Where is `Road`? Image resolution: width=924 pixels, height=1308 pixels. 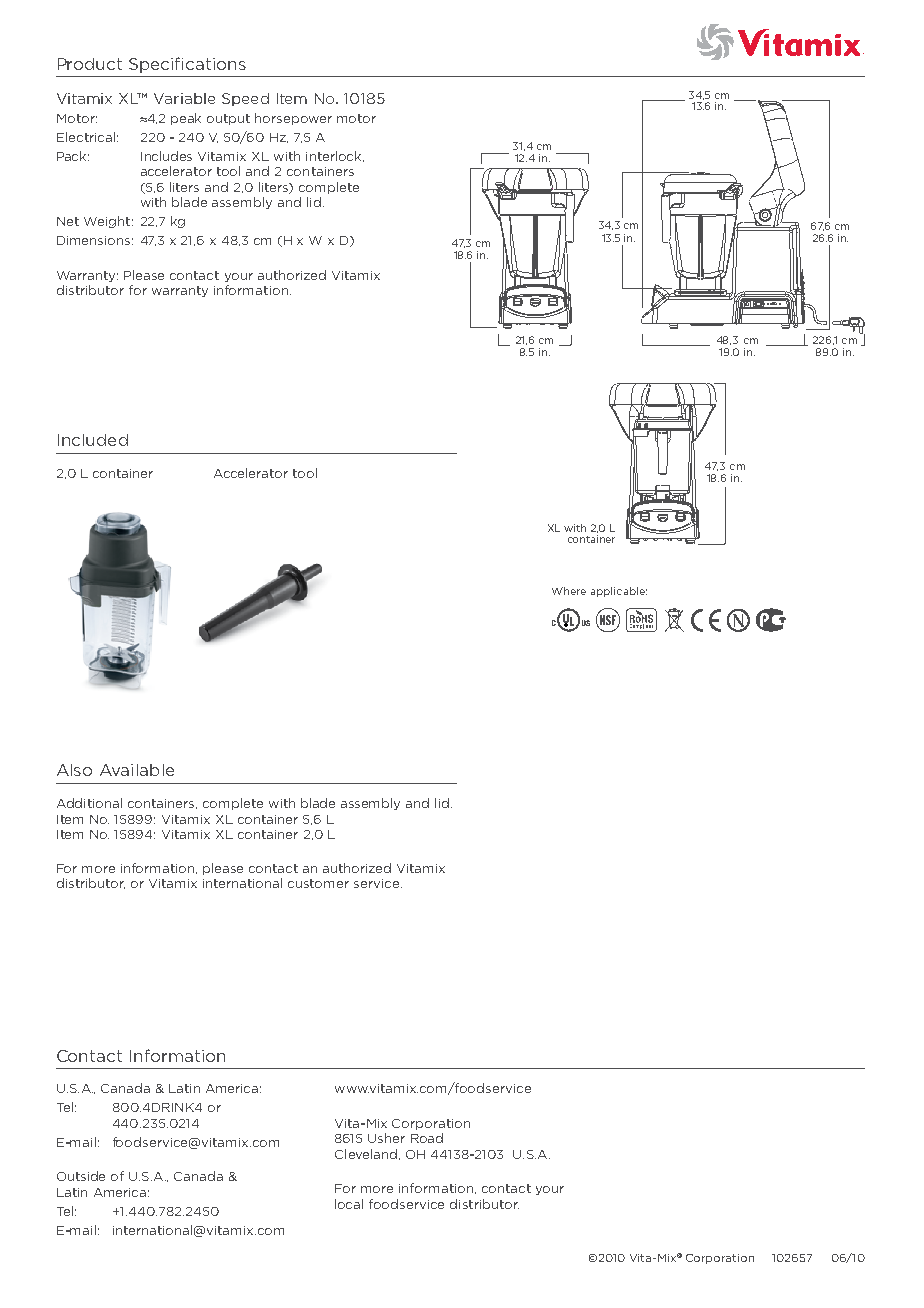
Road is located at coordinates (427, 1138).
